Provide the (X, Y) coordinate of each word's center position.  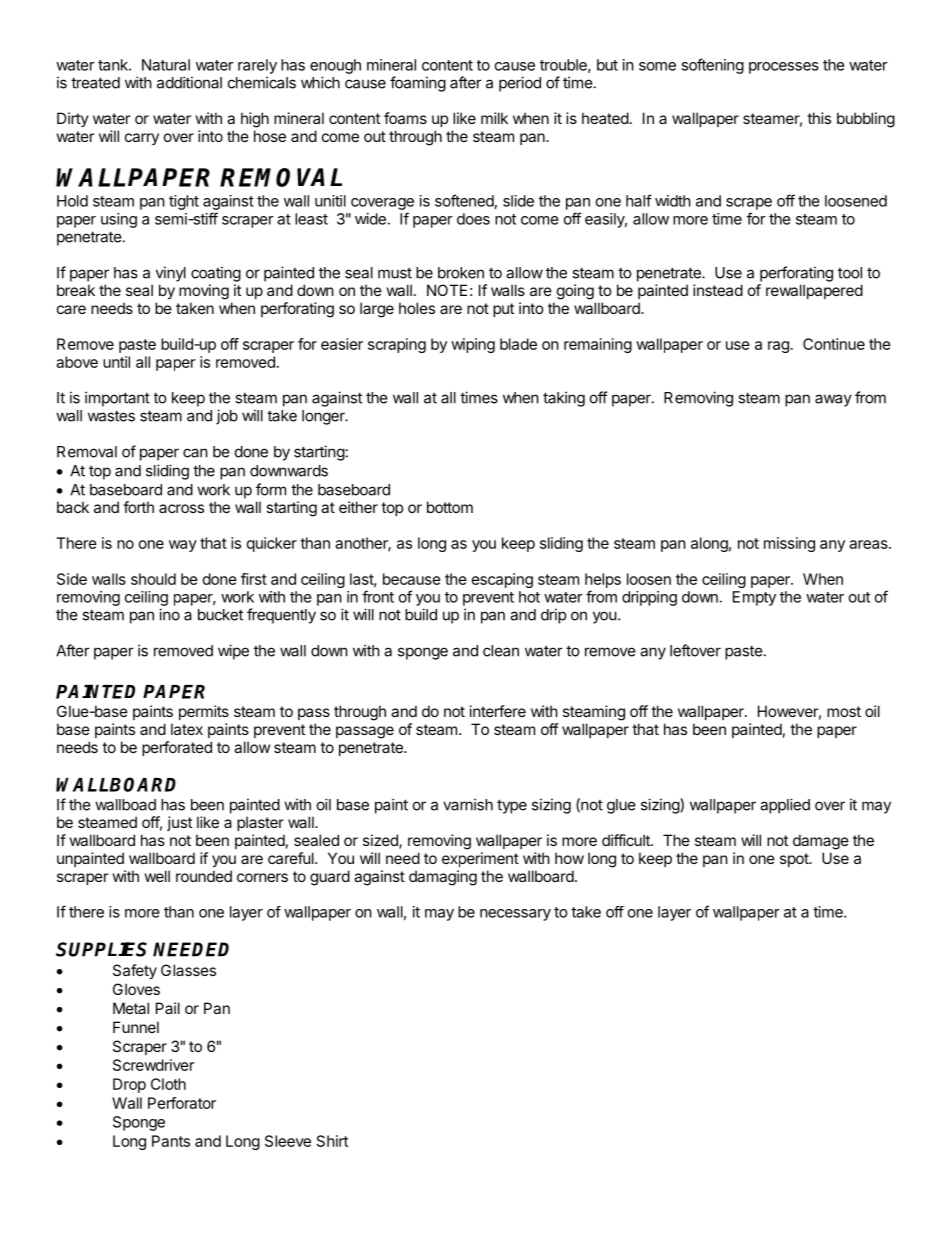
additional (189, 82)
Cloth (168, 1084)
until (116, 362)
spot (795, 860)
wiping (473, 345)
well (157, 876)
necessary (515, 915)
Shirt (332, 1141)
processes (784, 68)
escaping (502, 580)
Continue (834, 344)
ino (169, 614)
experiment (480, 859)
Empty (754, 598)
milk (494, 118)
